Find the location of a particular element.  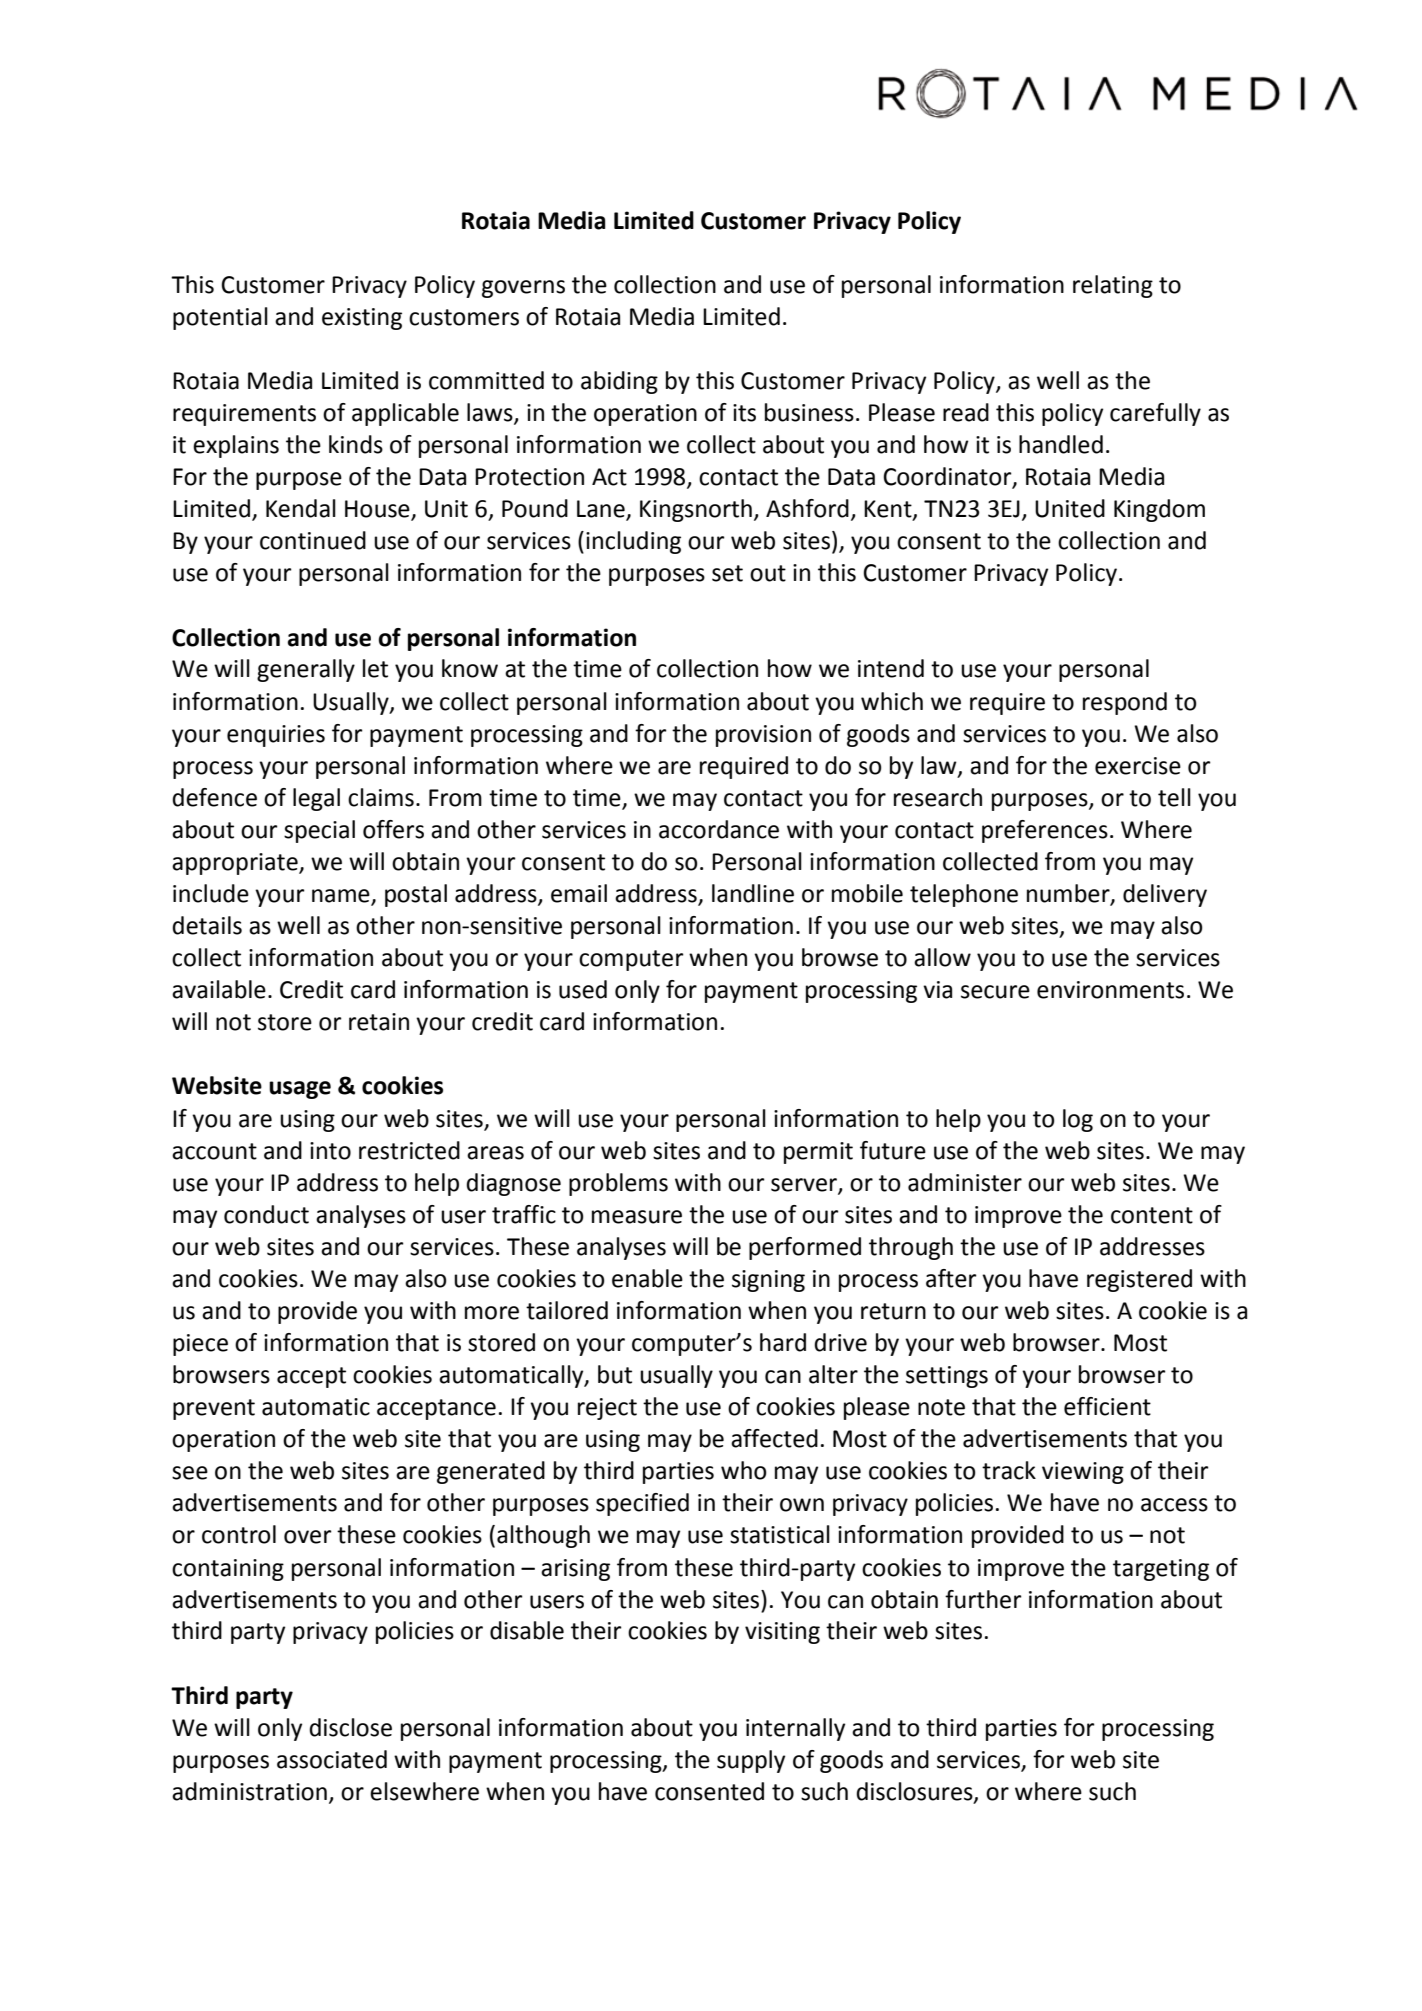

enable is located at coordinates (647, 1278).
